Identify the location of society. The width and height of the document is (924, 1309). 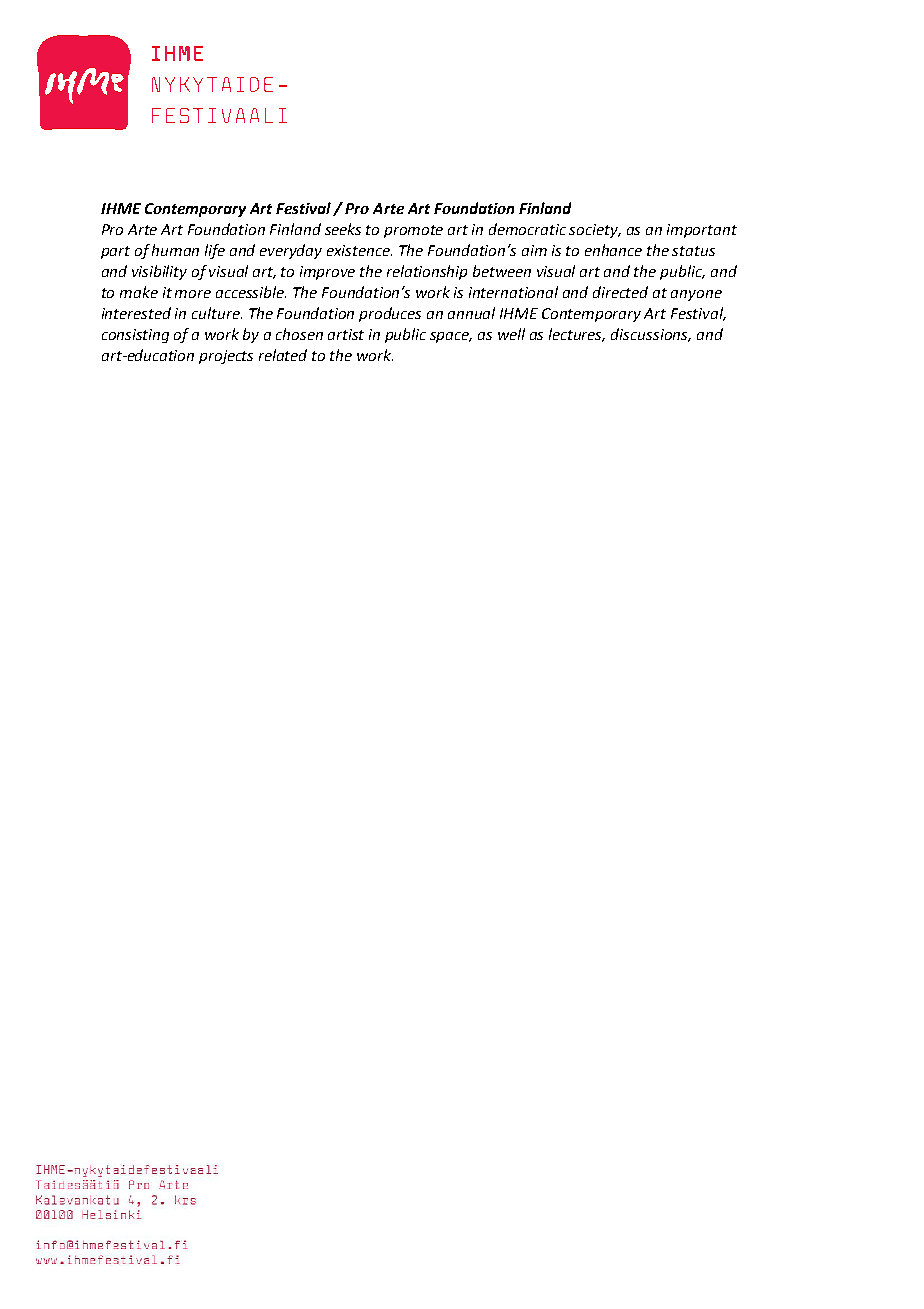
(595, 231).
